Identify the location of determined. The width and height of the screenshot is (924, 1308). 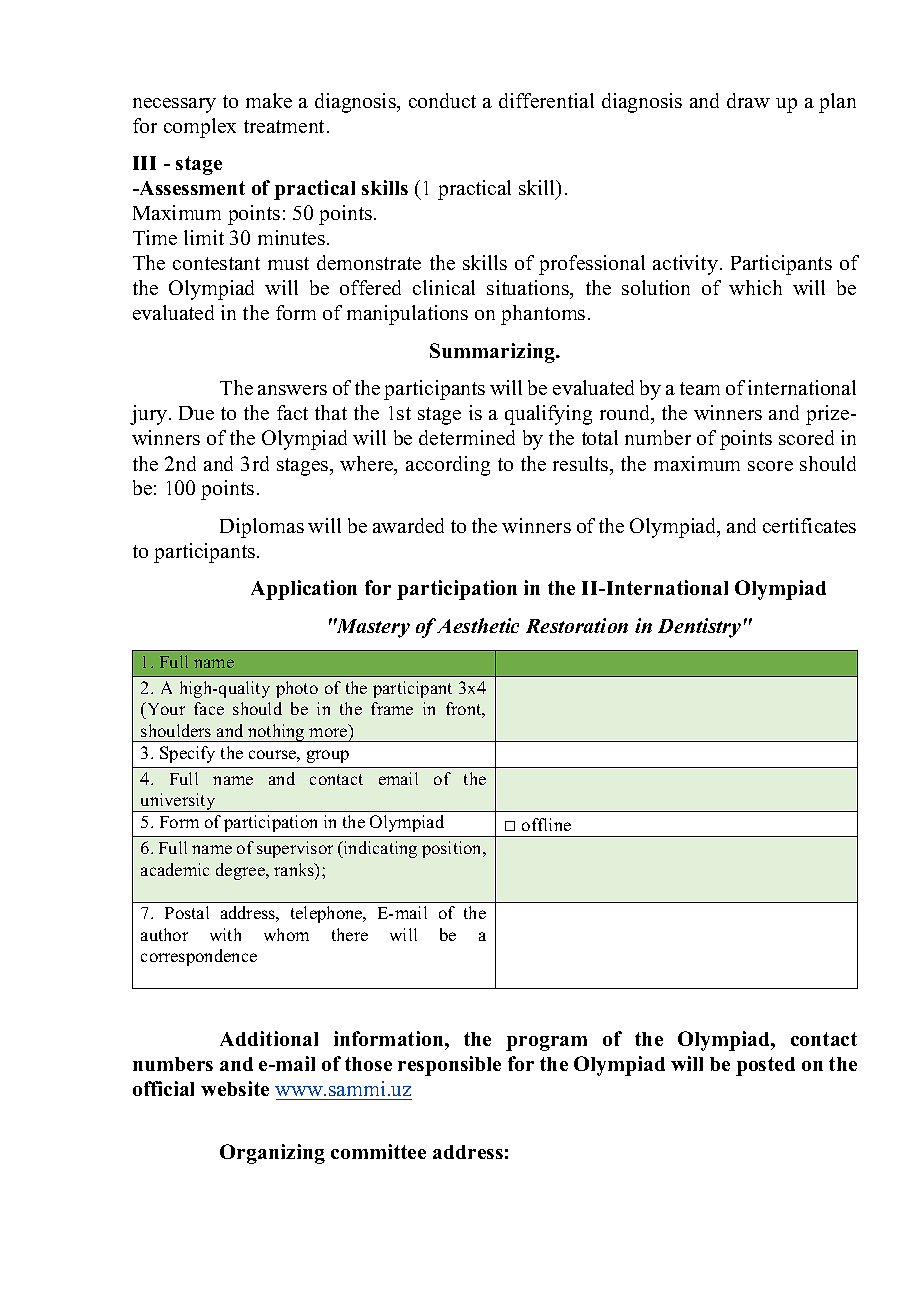
(467, 437).
